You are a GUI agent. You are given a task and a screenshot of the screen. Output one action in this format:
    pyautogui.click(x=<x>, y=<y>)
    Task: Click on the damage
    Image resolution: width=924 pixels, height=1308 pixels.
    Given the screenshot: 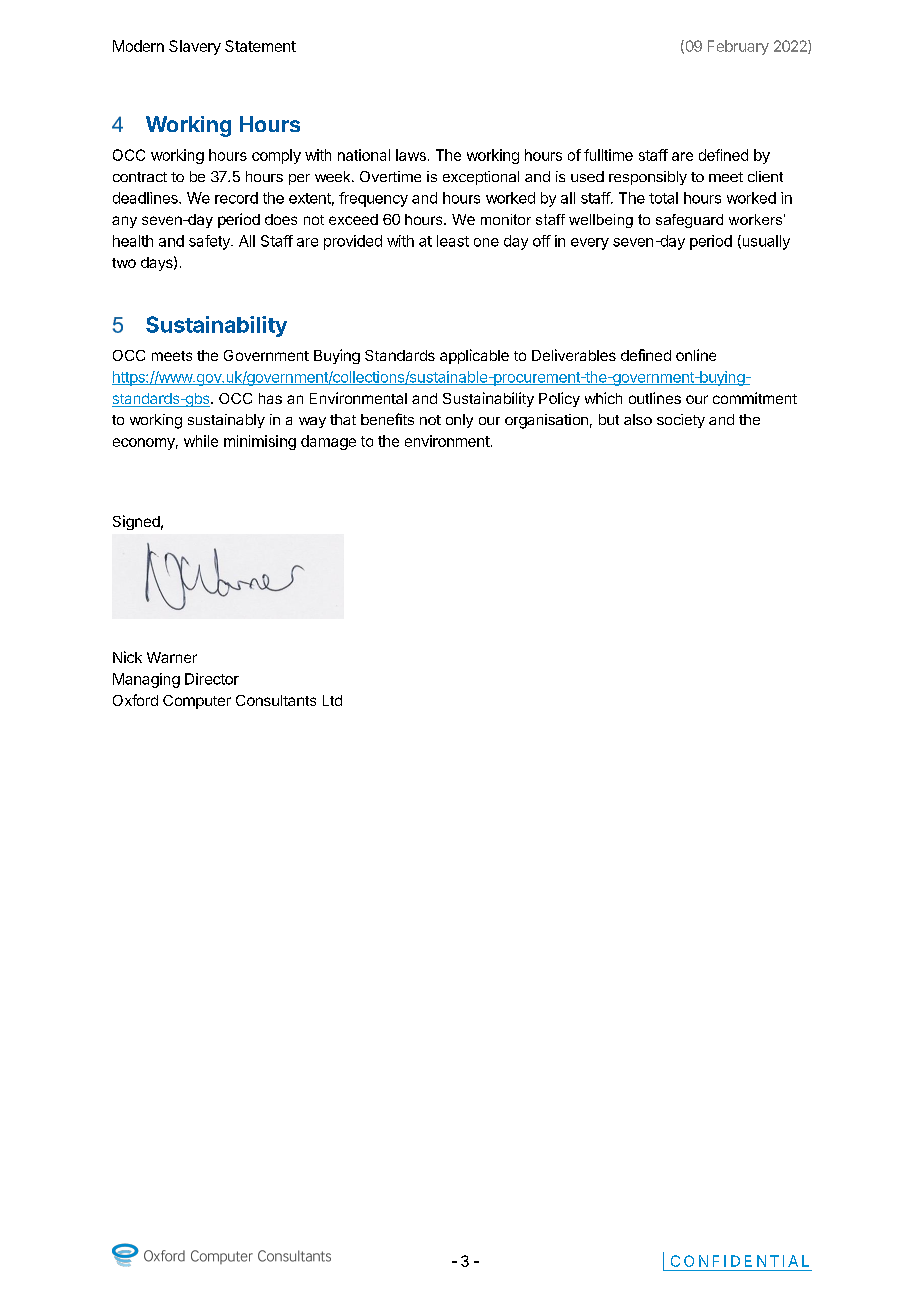 What is the action you would take?
    pyautogui.click(x=328, y=442)
